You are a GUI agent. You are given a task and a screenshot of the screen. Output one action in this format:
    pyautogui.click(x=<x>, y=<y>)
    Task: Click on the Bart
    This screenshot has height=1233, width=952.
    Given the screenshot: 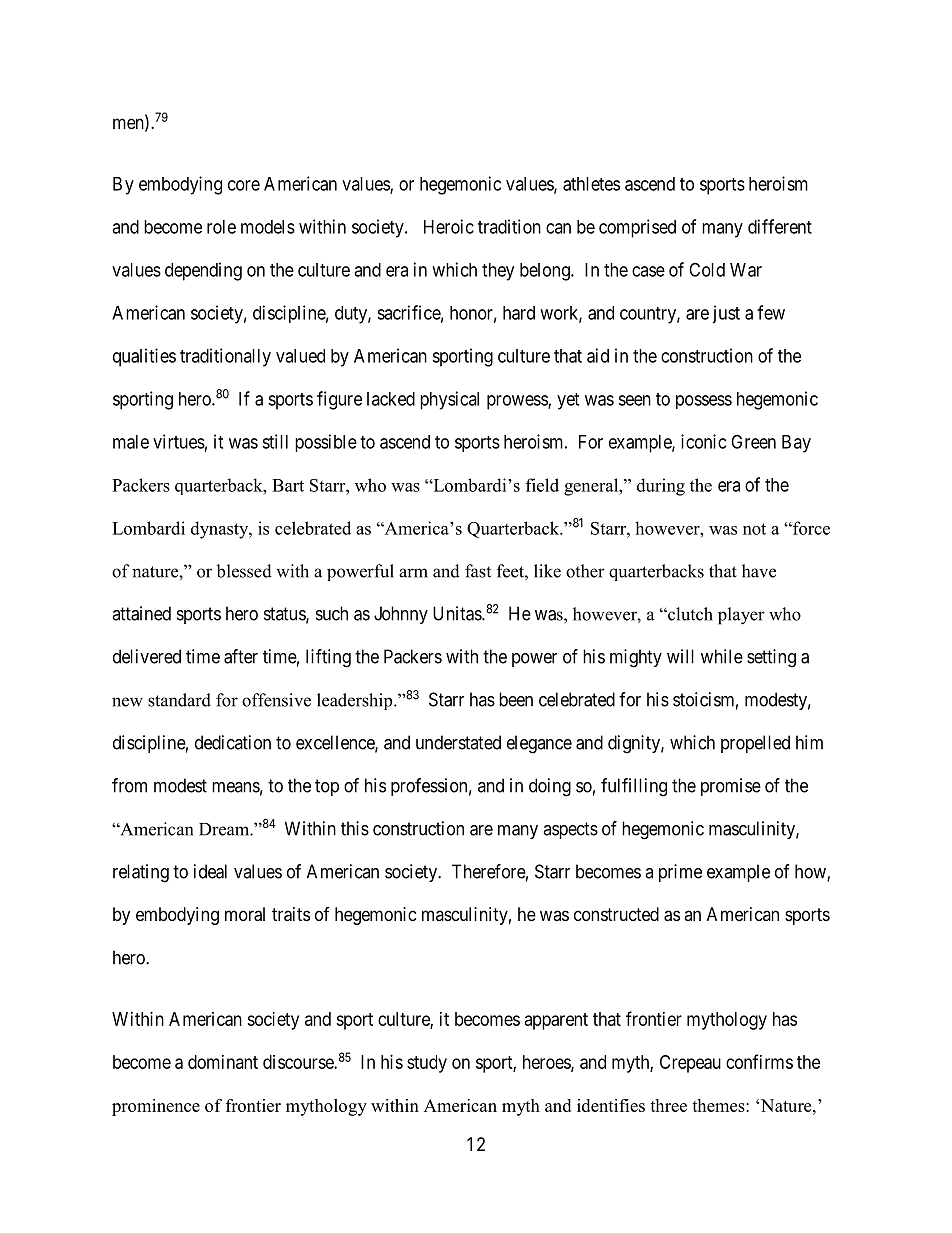 What is the action you would take?
    pyautogui.click(x=288, y=485)
